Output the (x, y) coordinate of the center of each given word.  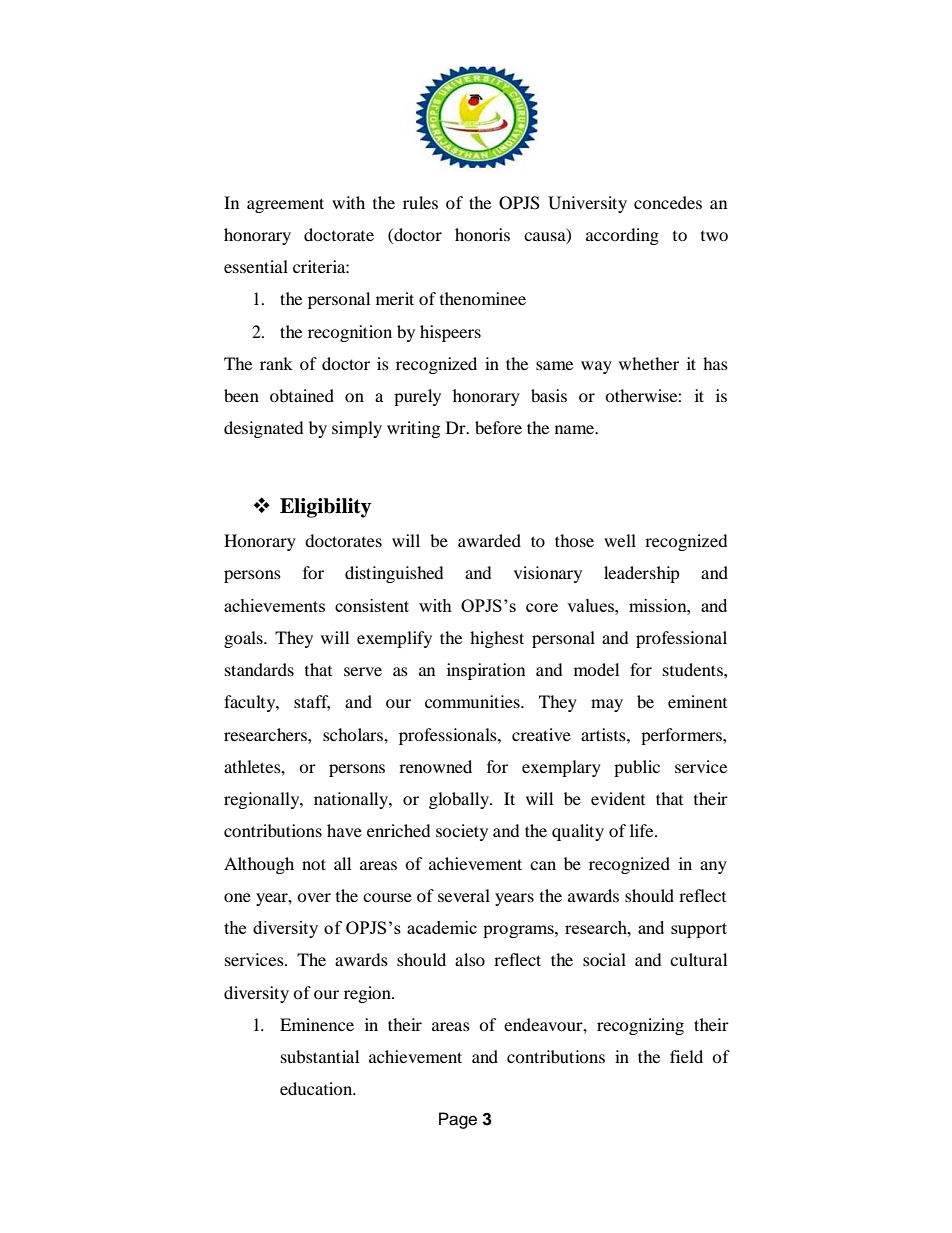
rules (420, 202)
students (694, 669)
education (317, 1088)
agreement (285, 205)
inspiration (486, 671)
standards (259, 669)
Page (458, 1120)
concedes (668, 202)
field (686, 1056)
